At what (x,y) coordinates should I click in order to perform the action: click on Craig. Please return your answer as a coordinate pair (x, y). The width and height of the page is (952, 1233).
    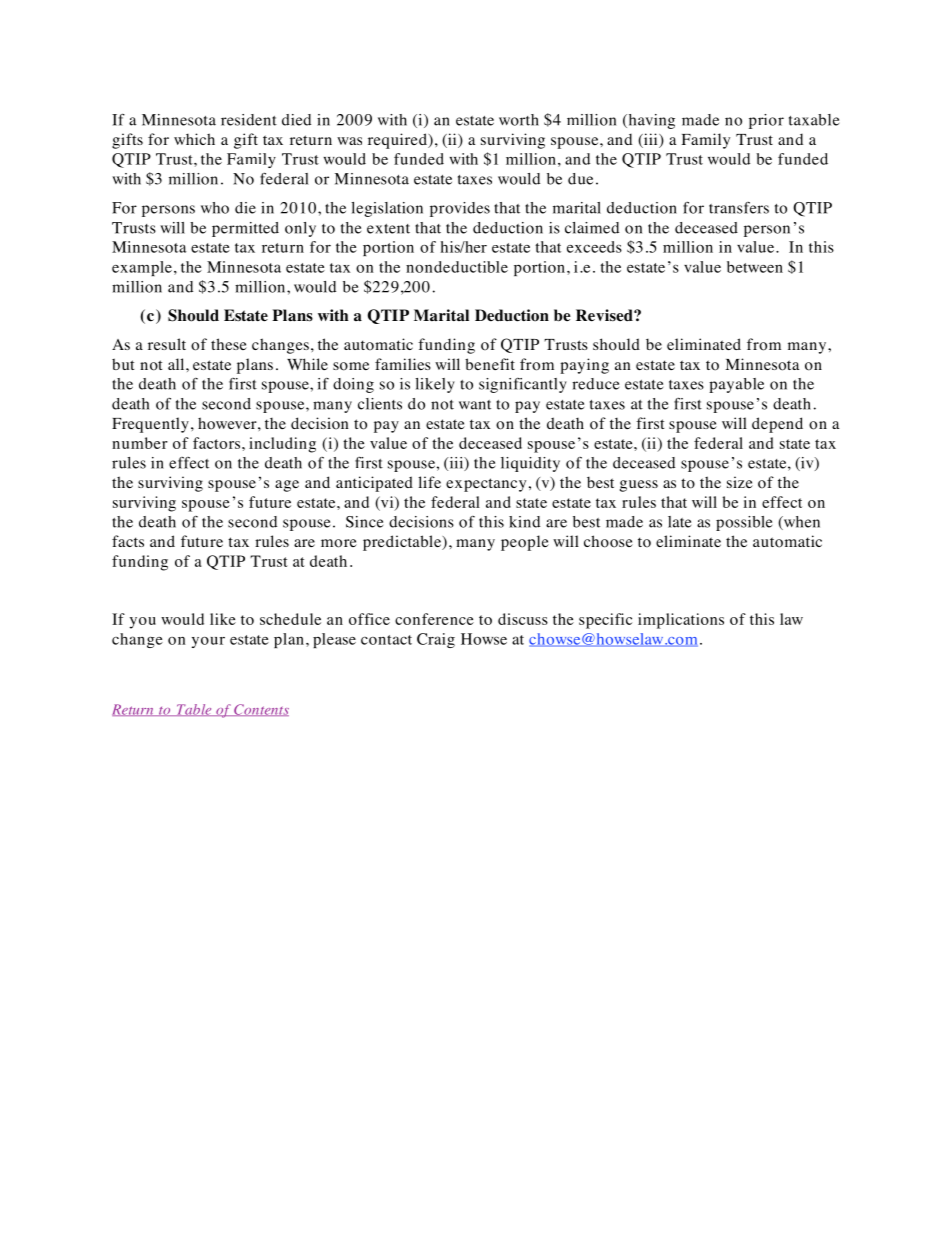
    Looking at the image, I should click on (436, 640).
